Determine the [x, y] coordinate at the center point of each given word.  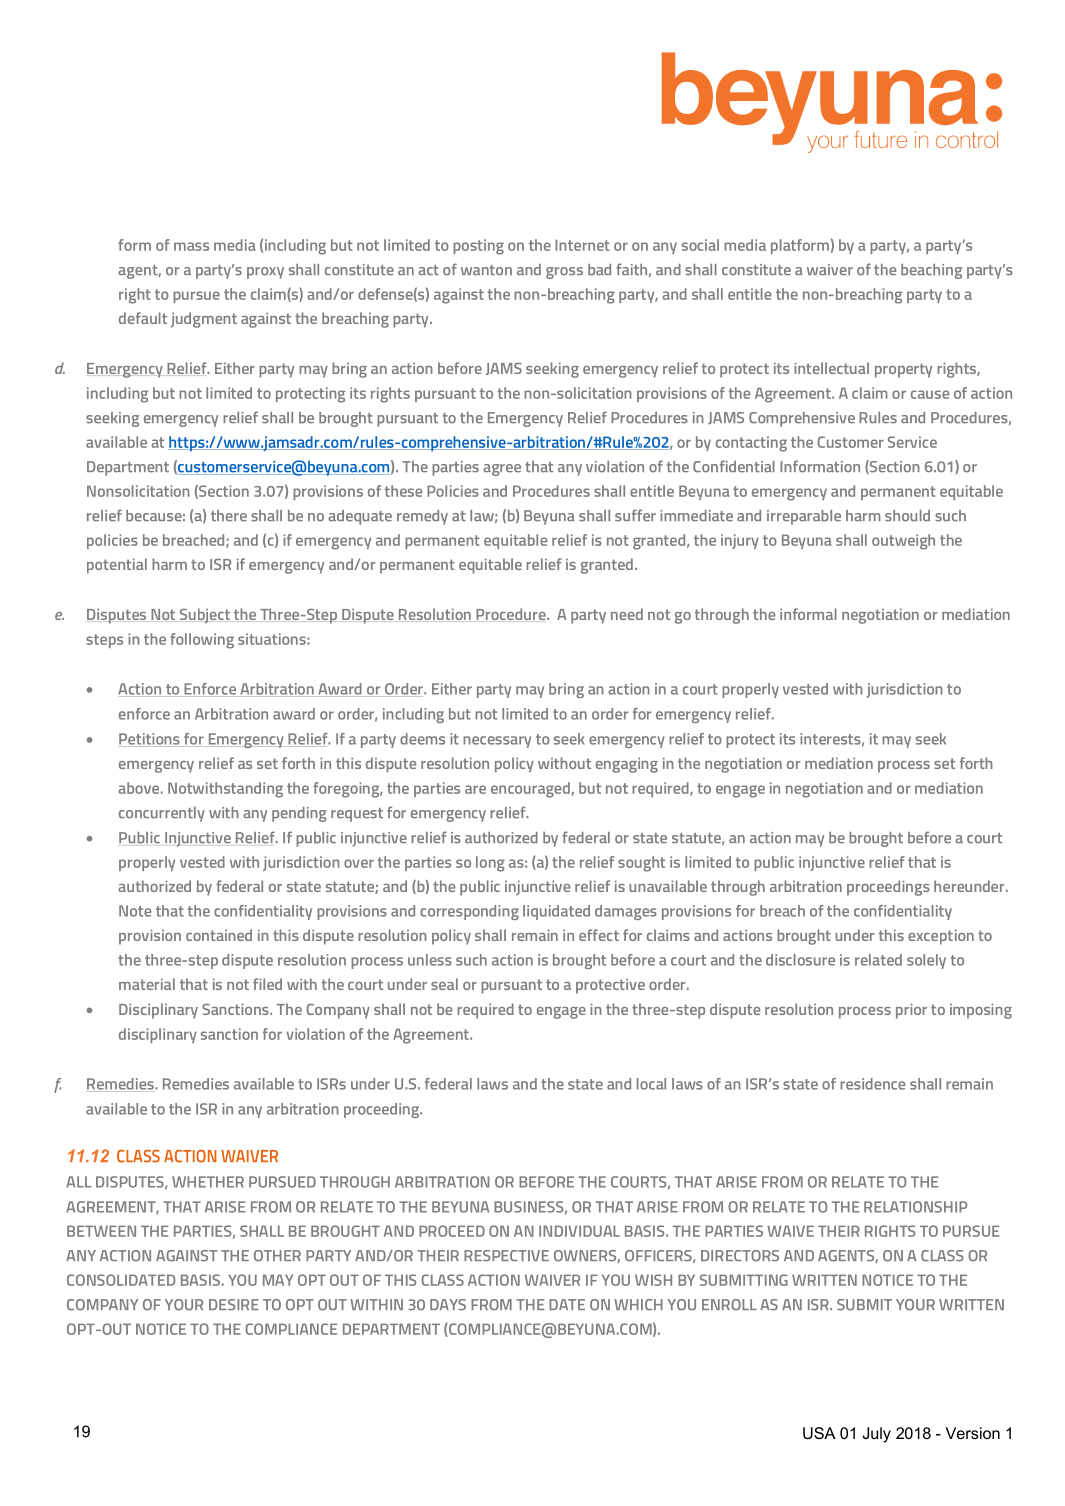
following [202, 641]
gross [564, 273]
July [877, 1435]
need [627, 614]
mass [191, 246]
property [903, 370]
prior [911, 1011]
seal [444, 984]
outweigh [903, 542]
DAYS [448, 1305]
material [147, 984]
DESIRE [234, 1305]
